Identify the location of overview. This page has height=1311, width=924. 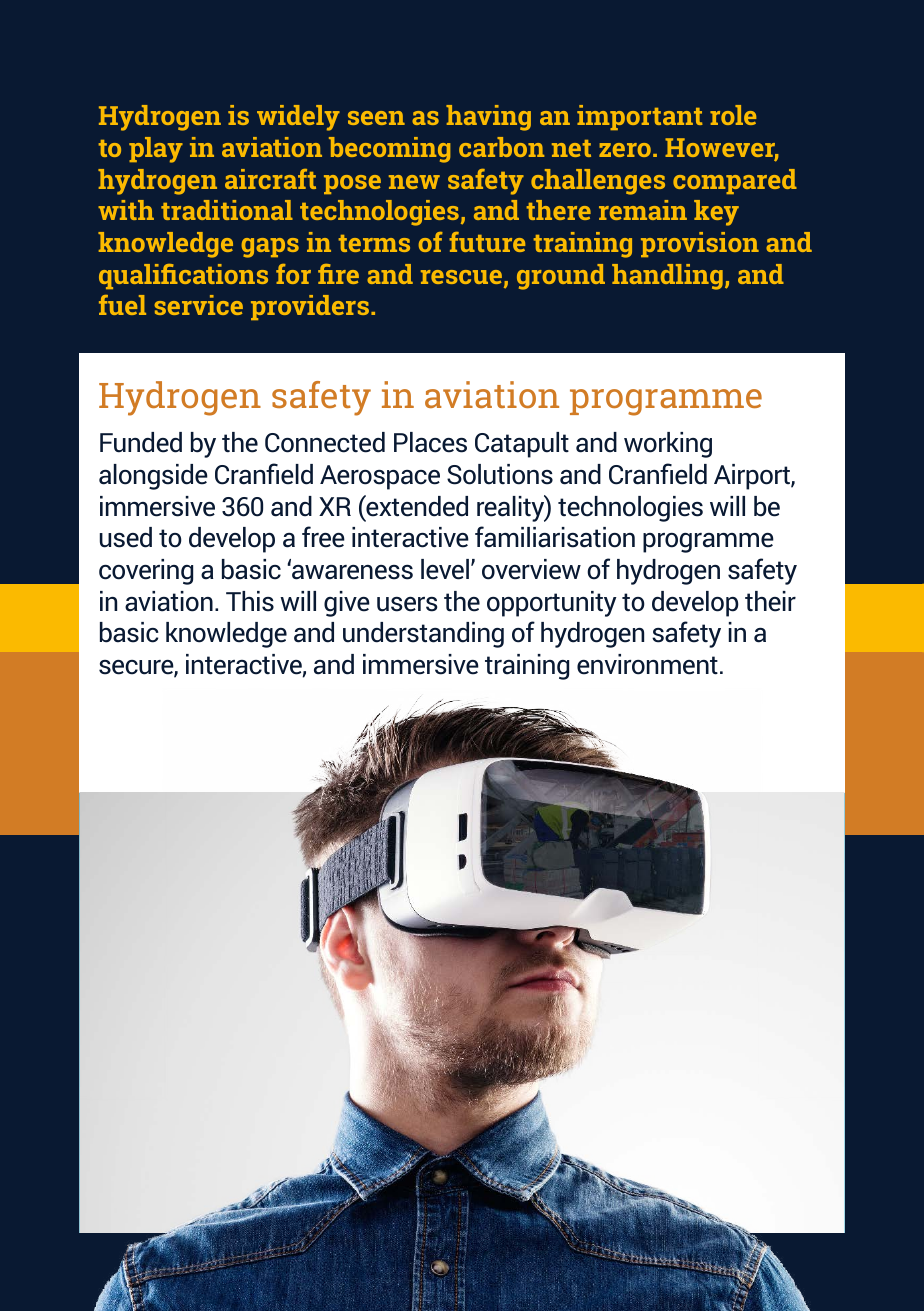
(531, 569).
